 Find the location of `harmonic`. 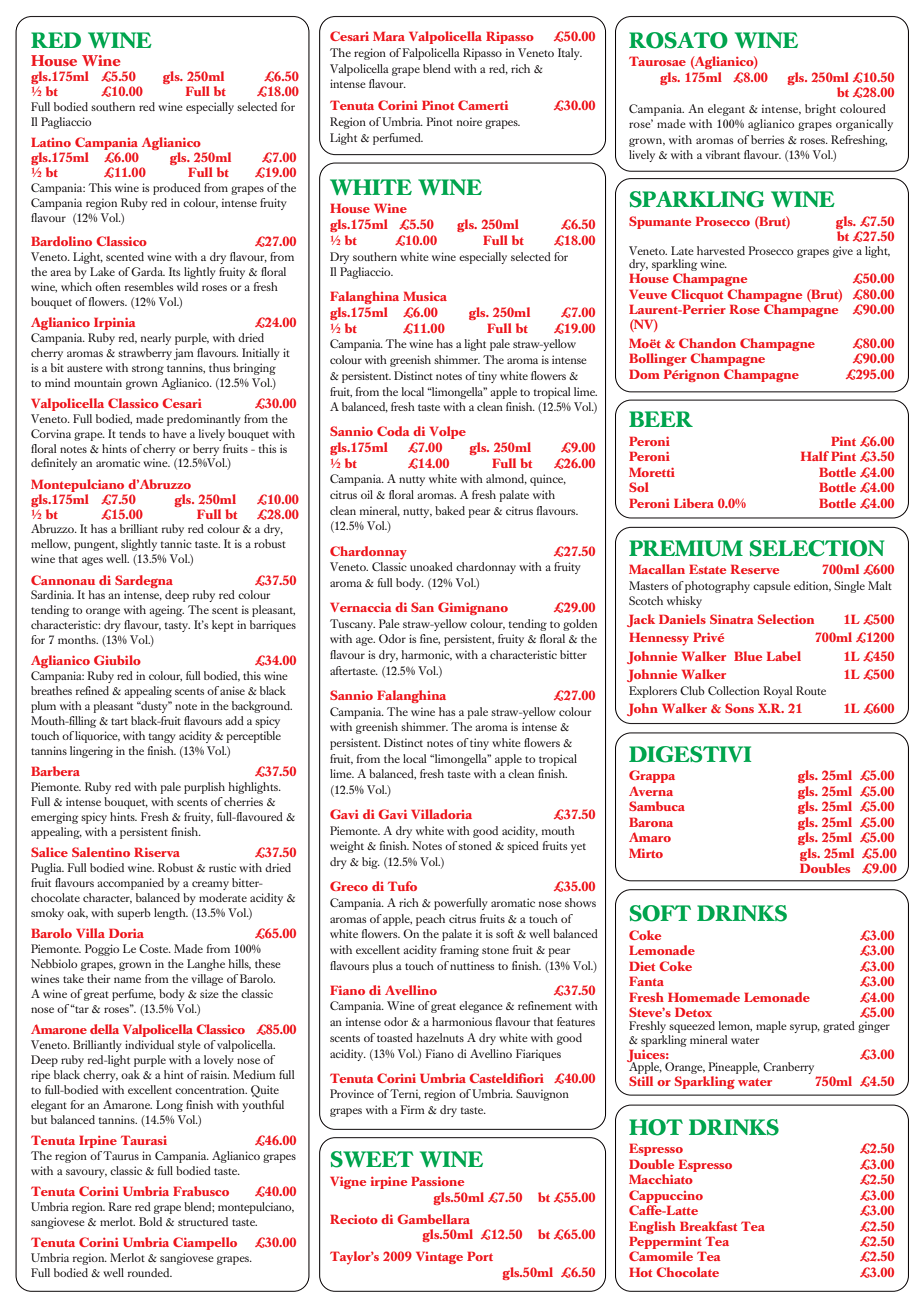

harmonic is located at coordinates (426, 655).
